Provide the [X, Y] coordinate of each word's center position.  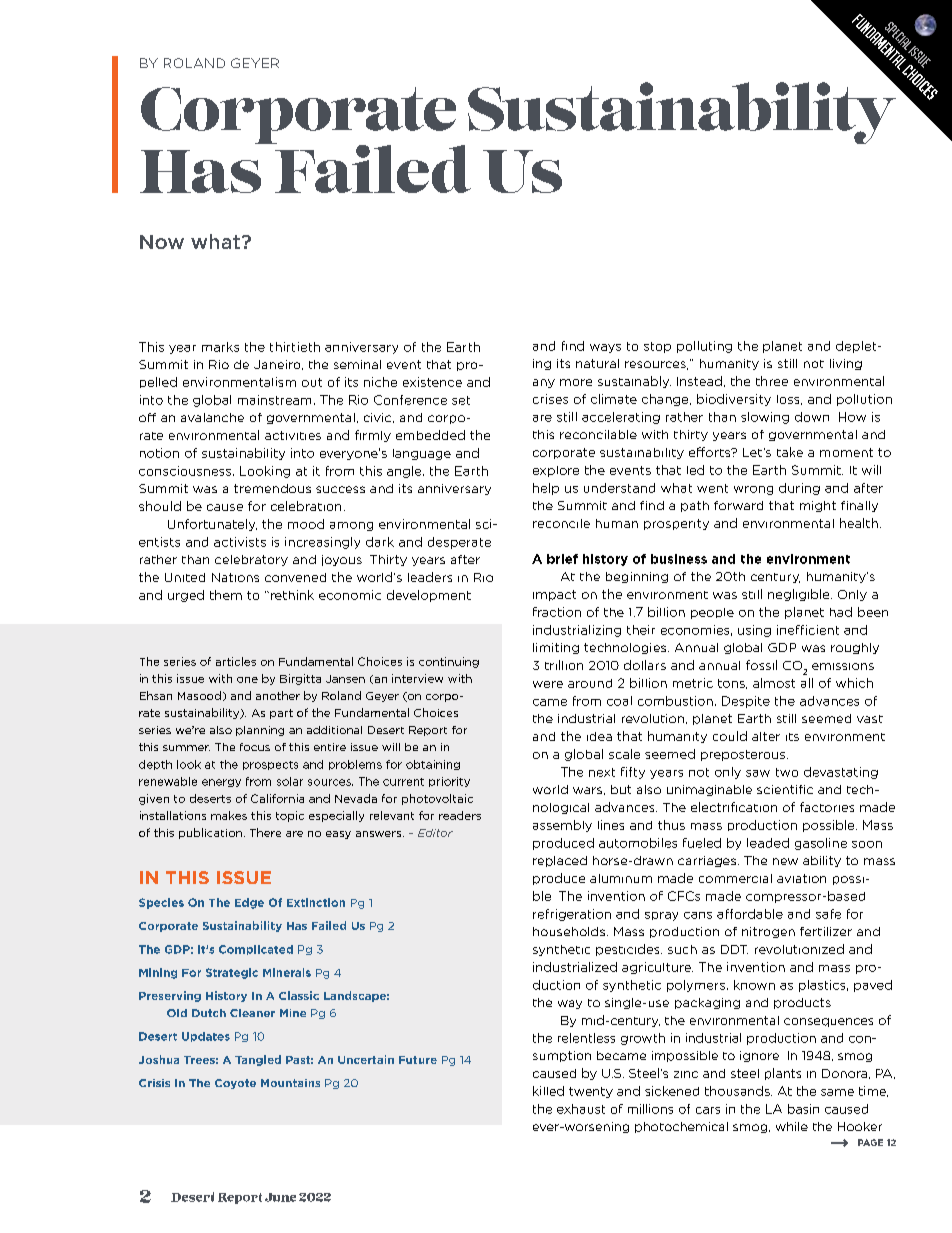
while [792, 1126]
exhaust [581, 1109]
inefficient [808, 630]
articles [236, 661]
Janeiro [278, 365]
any [544, 383]
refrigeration [572, 915]
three [772, 381]
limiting [556, 648]
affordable [750, 914]
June [280, 1197]
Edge [249, 903]
